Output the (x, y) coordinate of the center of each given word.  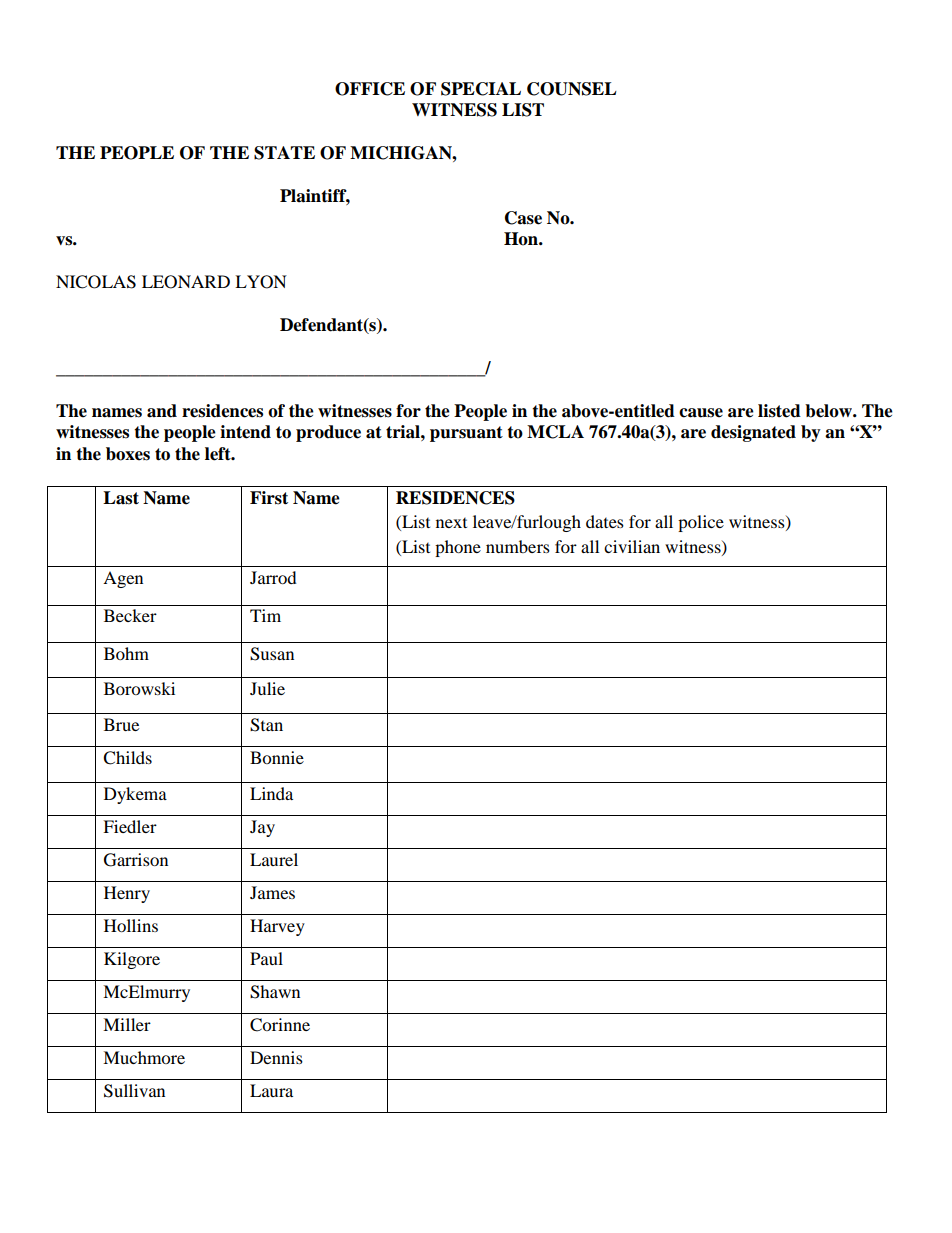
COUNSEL (572, 89)
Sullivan (134, 1091)
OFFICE (370, 89)
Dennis (276, 1057)
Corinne (280, 1025)
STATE (284, 153)
